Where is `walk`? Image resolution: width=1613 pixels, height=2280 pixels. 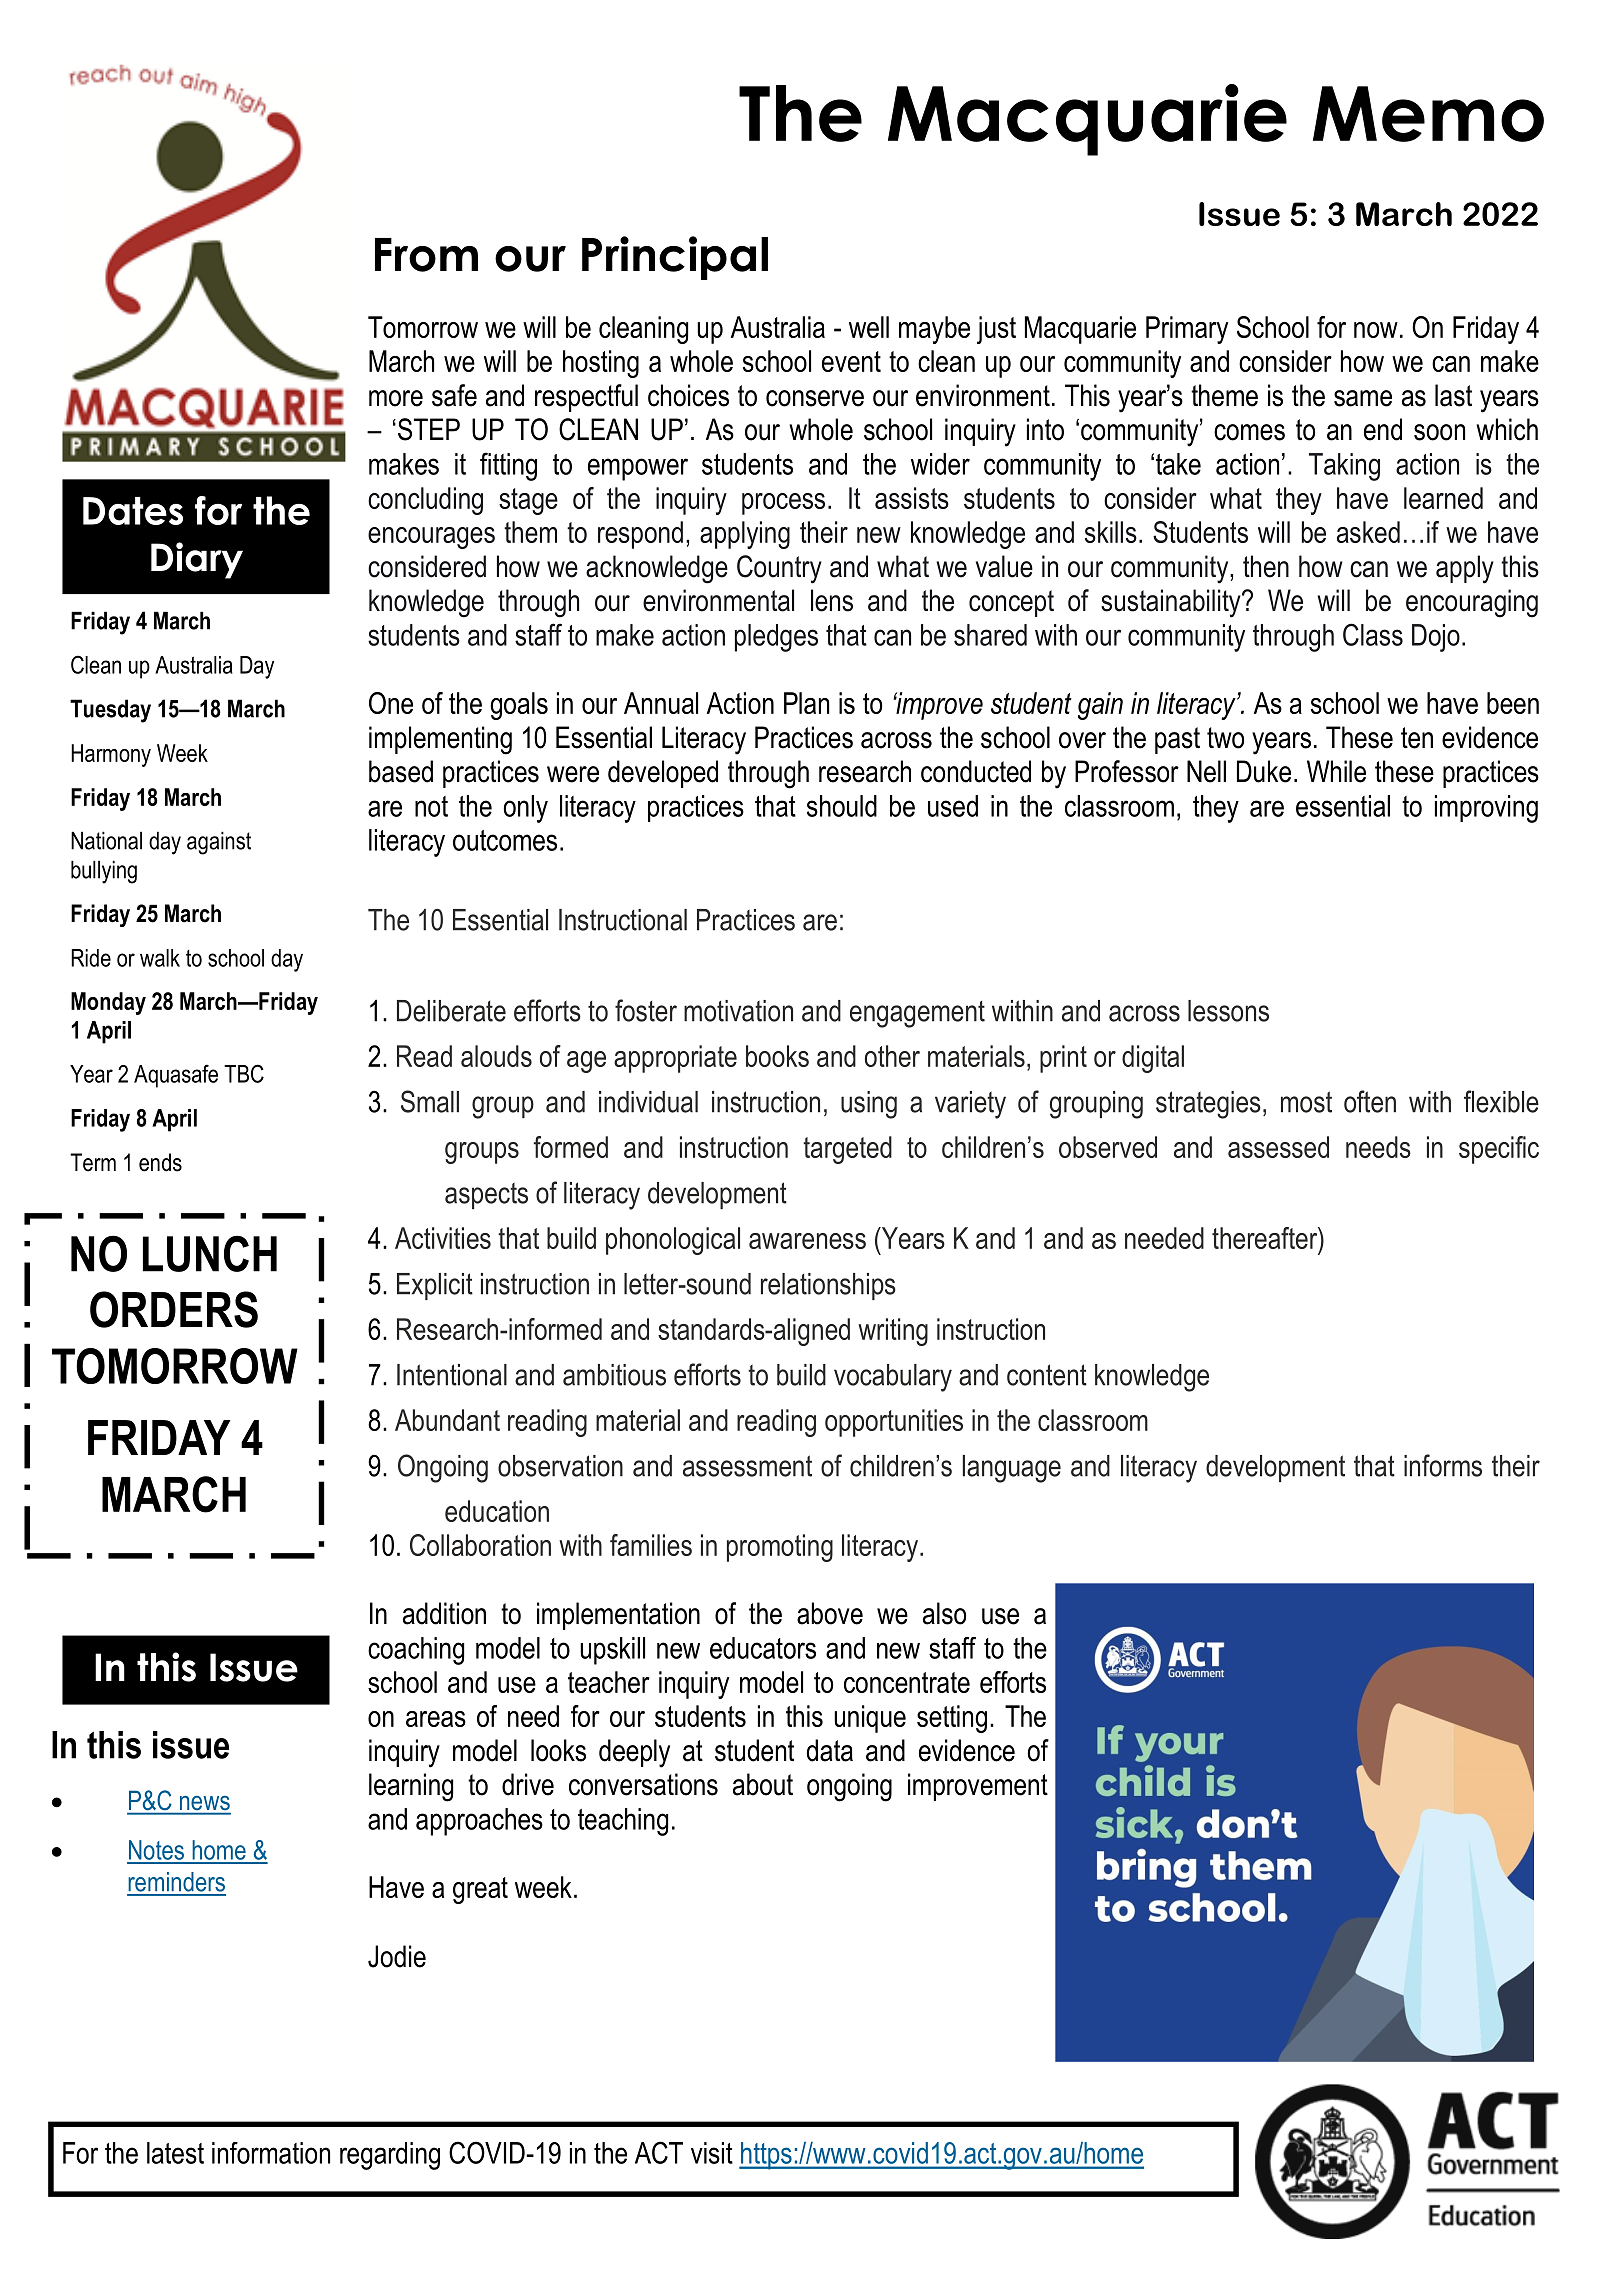 walk is located at coordinates (160, 958).
